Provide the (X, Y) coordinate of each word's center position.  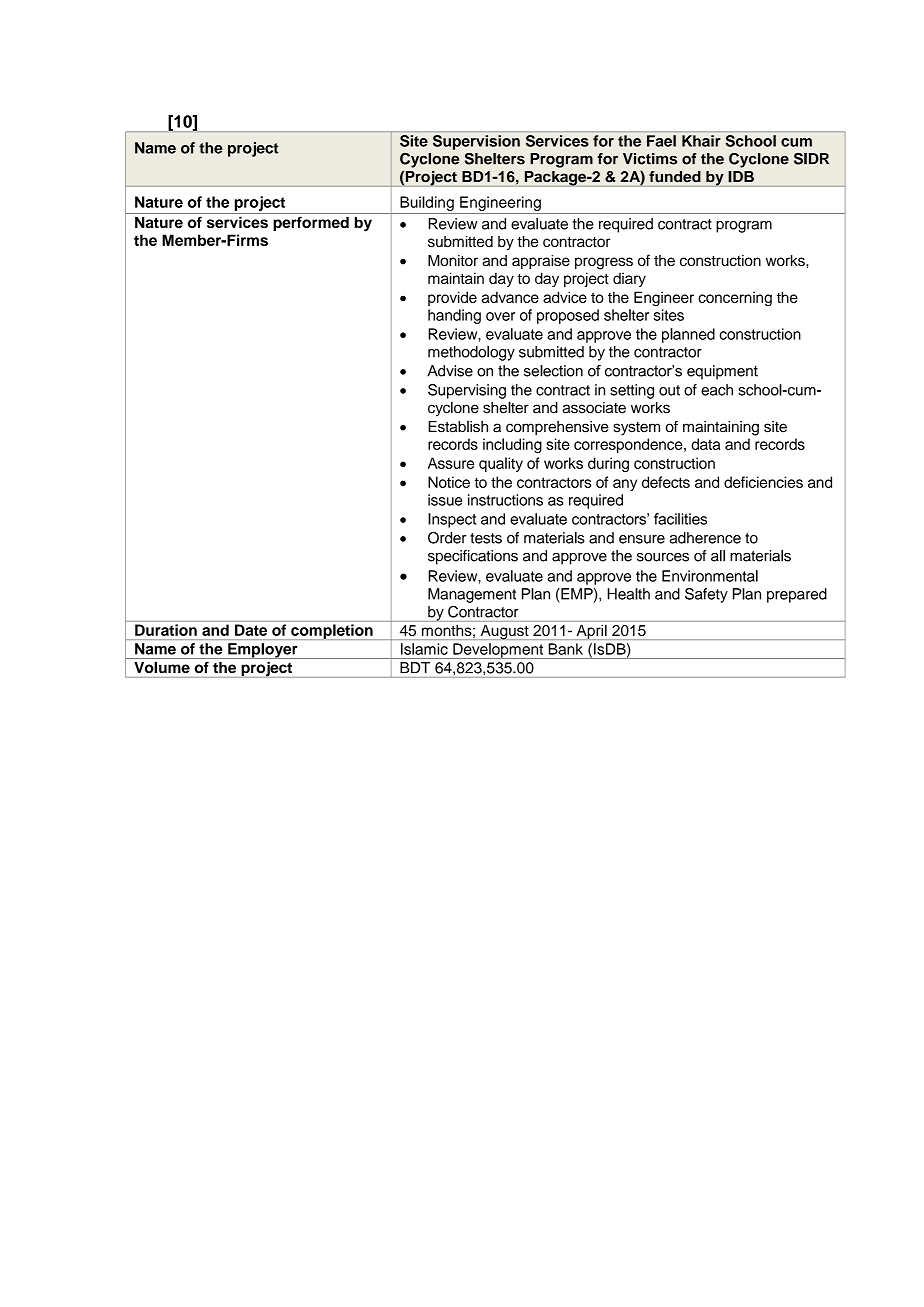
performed (311, 223)
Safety (706, 595)
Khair (701, 141)
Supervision (476, 142)
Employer (263, 651)
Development (498, 651)
